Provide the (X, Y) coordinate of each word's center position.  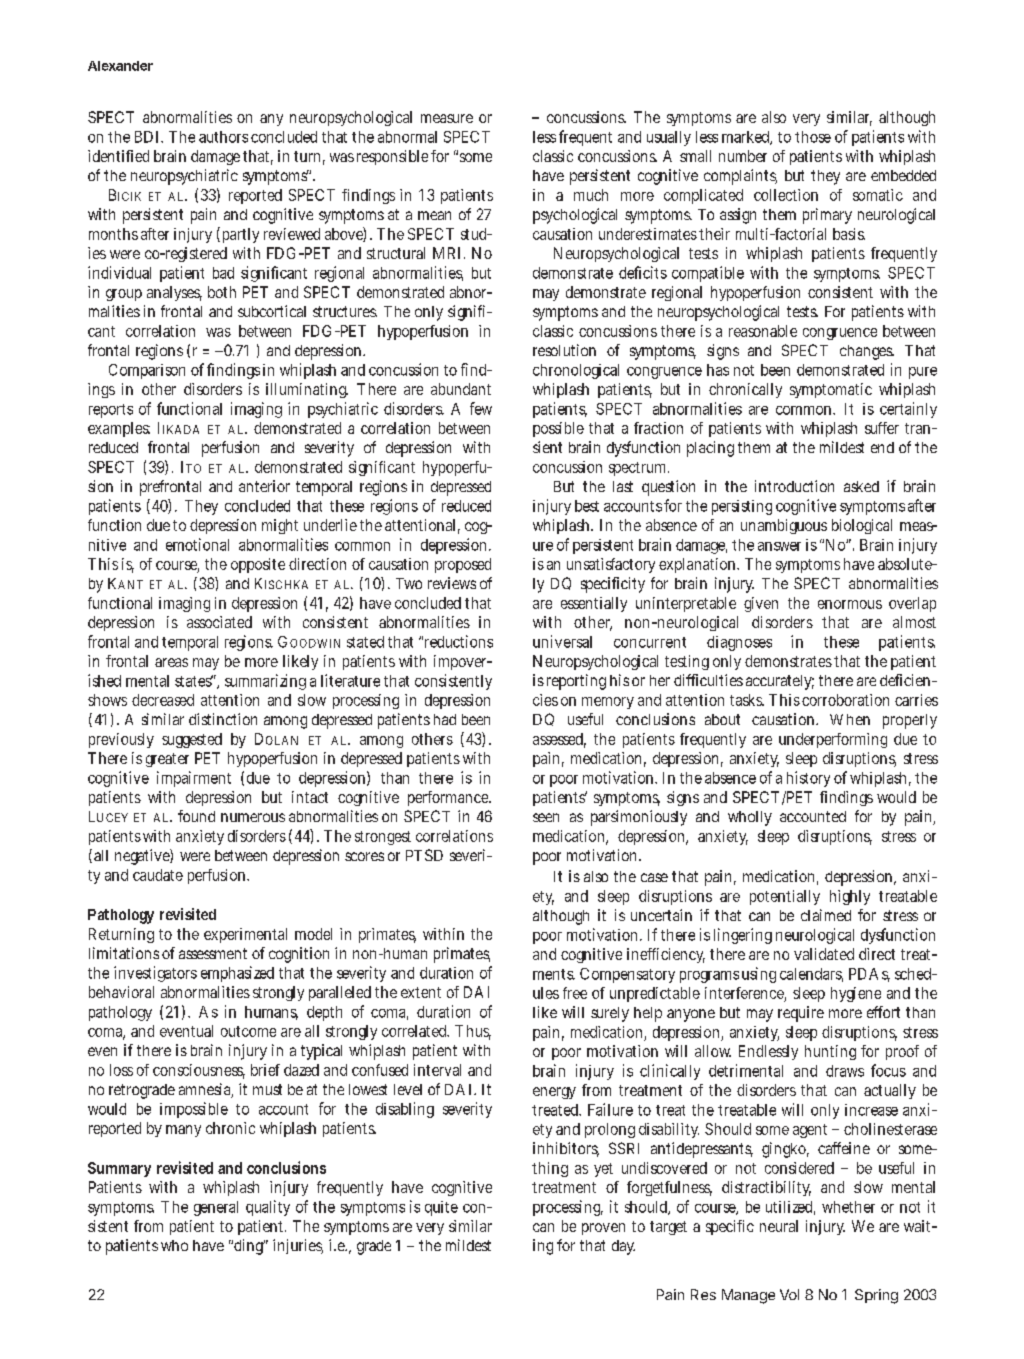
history (808, 779)
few (481, 408)
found (196, 816)
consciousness (199, 1071)
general (216, 1208)
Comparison (147, 371)
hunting (830, 1052)
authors (223, 137)
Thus (473, 1032)
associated (219, 622)
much (591, 195)
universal (562, 641)
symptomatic (831, 390)
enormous (850, 604)
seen (546, 817)
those (813, 137)
